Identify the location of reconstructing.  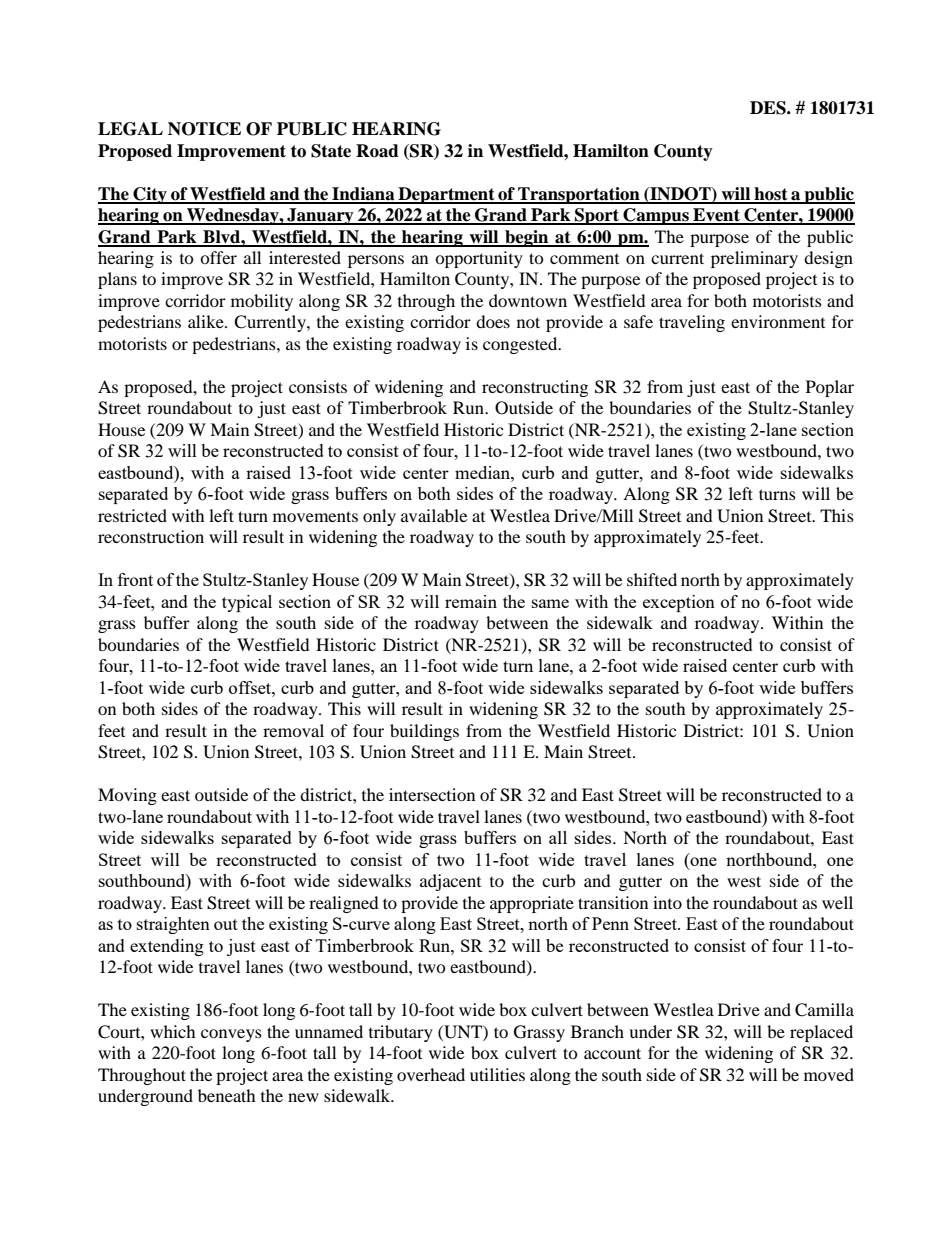
(535, 388).
